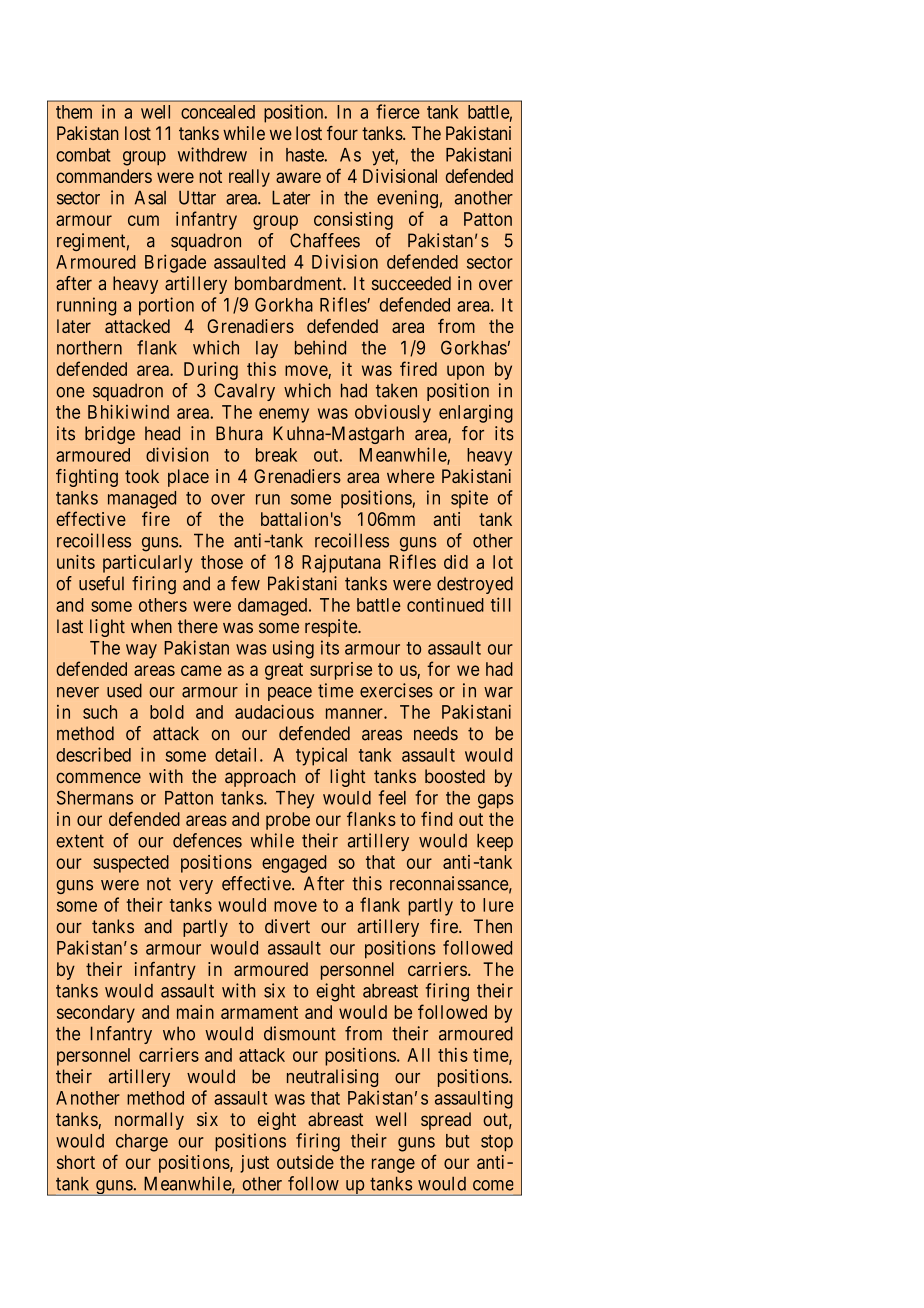  Describe the element at coordinates (305, 155) in the page. I see `haste` at that location.
